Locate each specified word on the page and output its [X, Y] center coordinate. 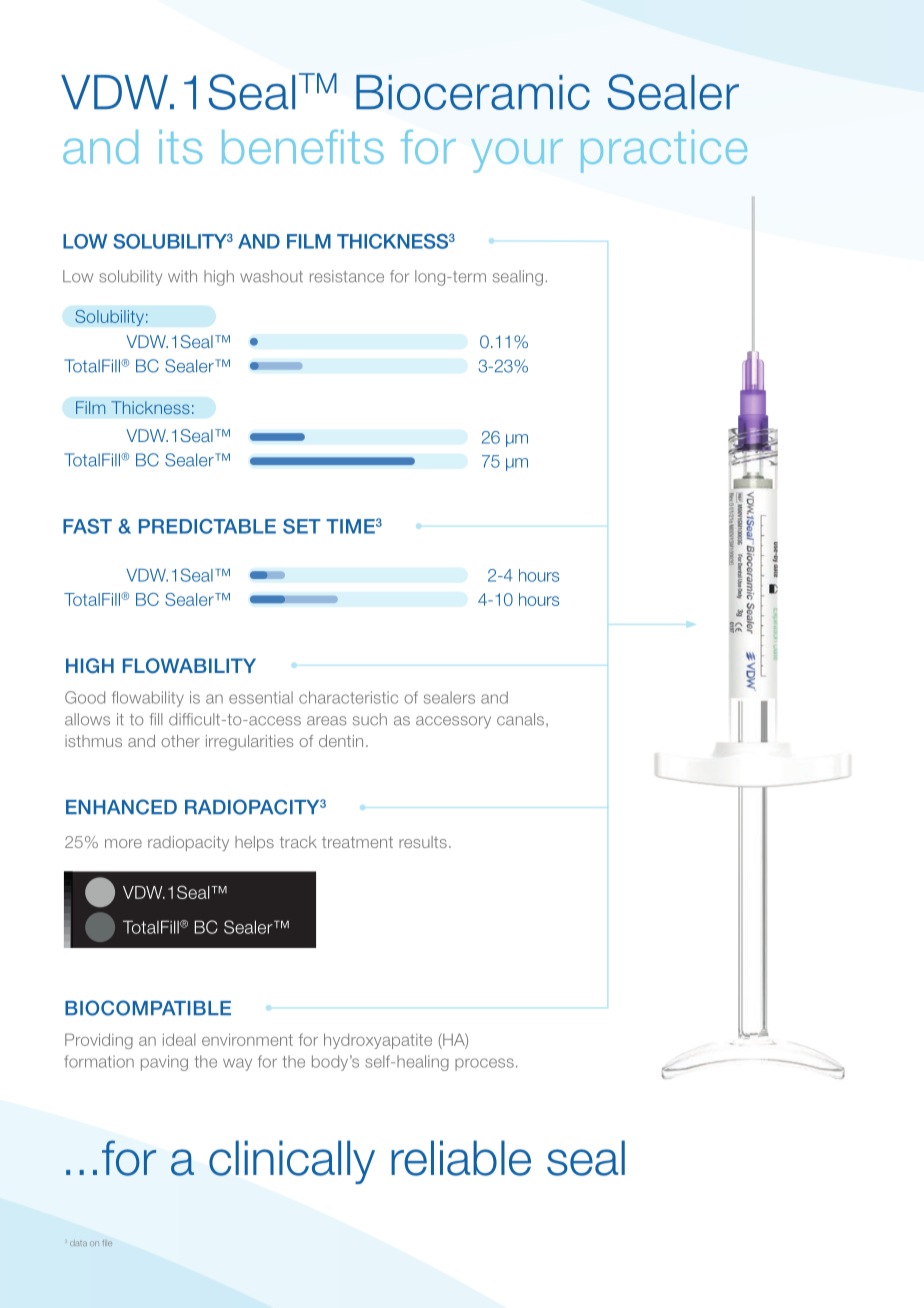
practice [664, 151]
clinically [292, 1162]
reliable [461, 1158]
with [182, 276]
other [180, 741]
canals [520, 719]
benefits [303, 147]
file [107, 1243]
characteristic [348, 697]
